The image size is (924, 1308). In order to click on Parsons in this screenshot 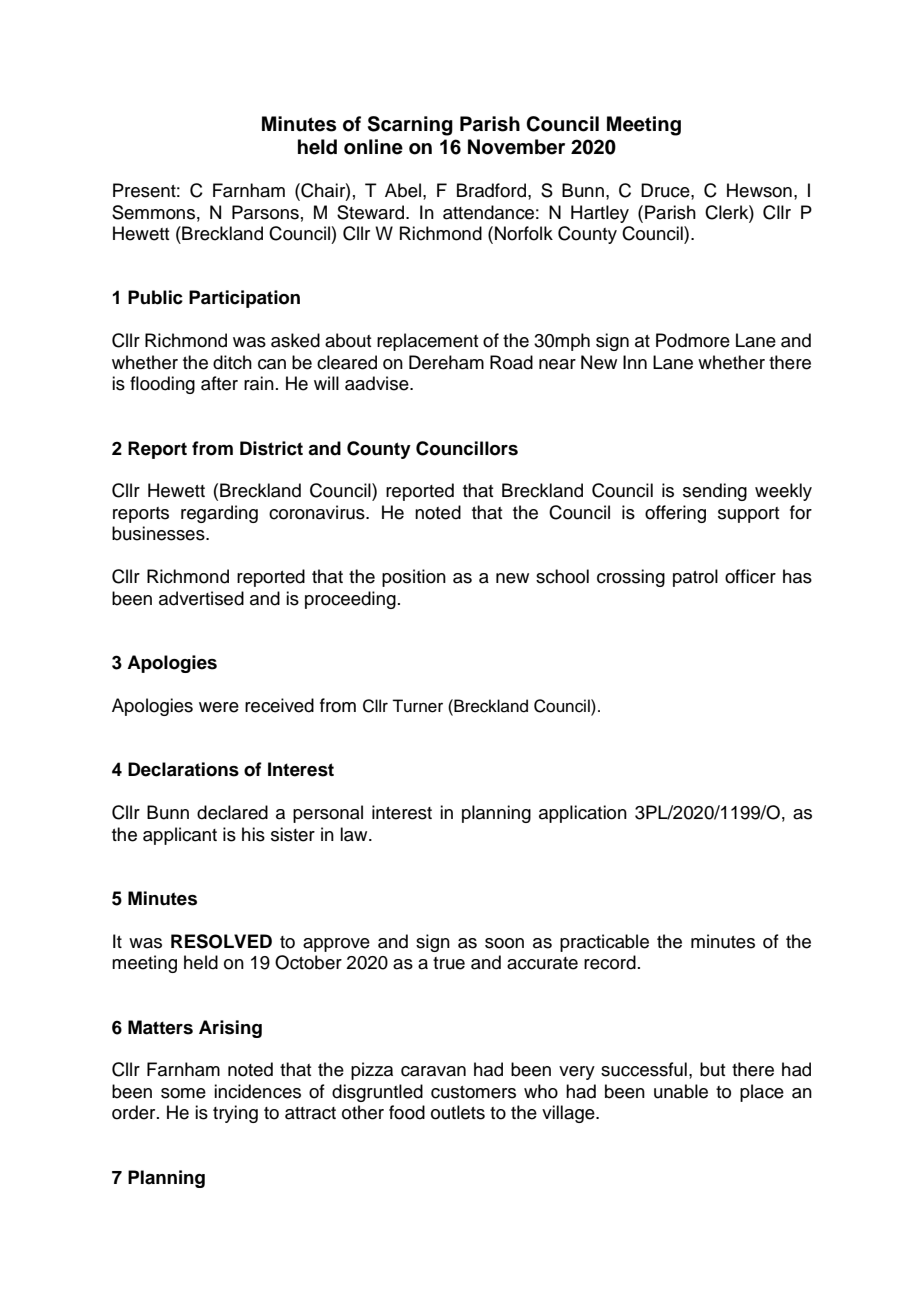, I will do `click(265, 212)`.
